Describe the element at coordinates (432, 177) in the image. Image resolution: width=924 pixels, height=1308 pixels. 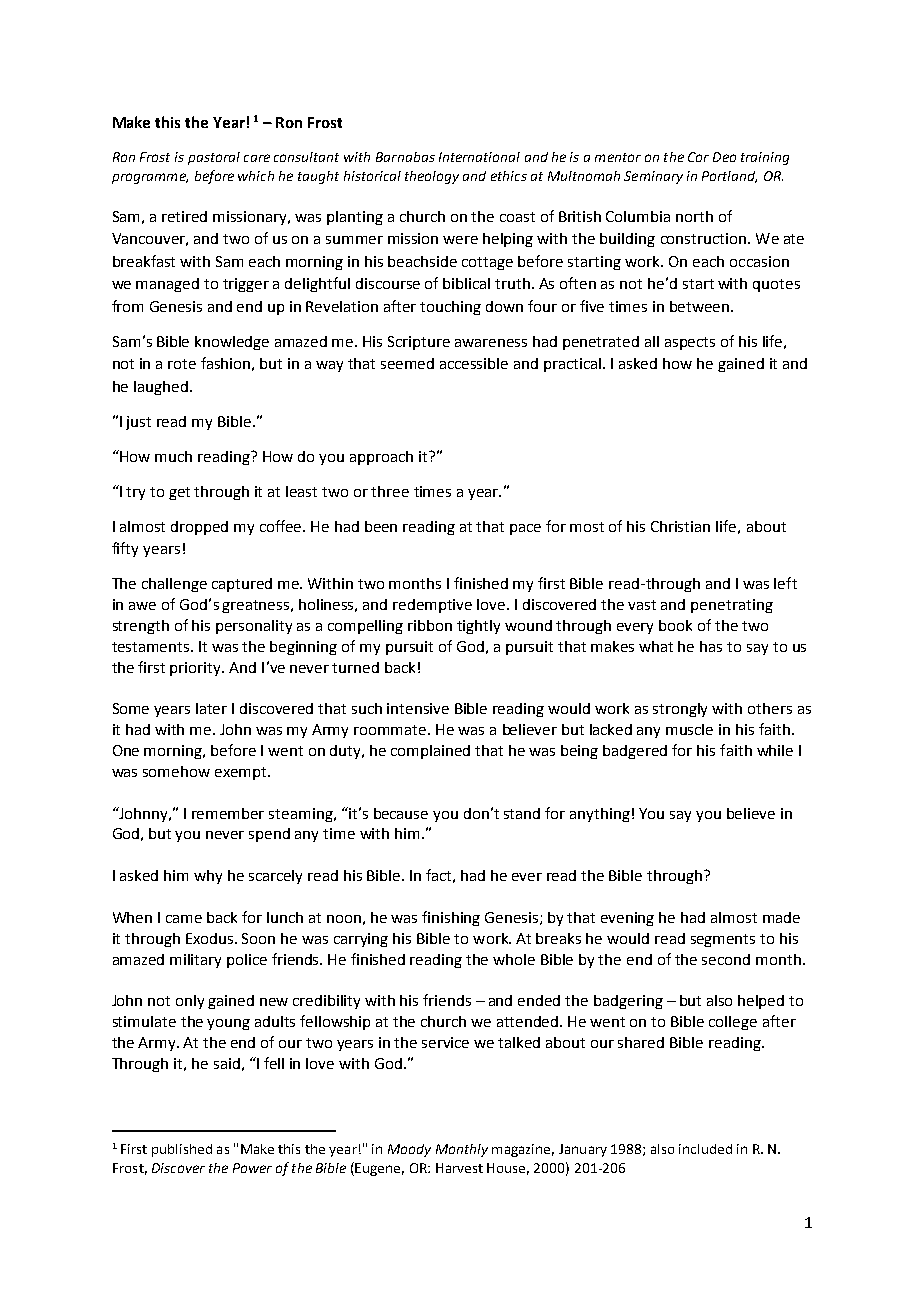
I see `theology` at that location.
